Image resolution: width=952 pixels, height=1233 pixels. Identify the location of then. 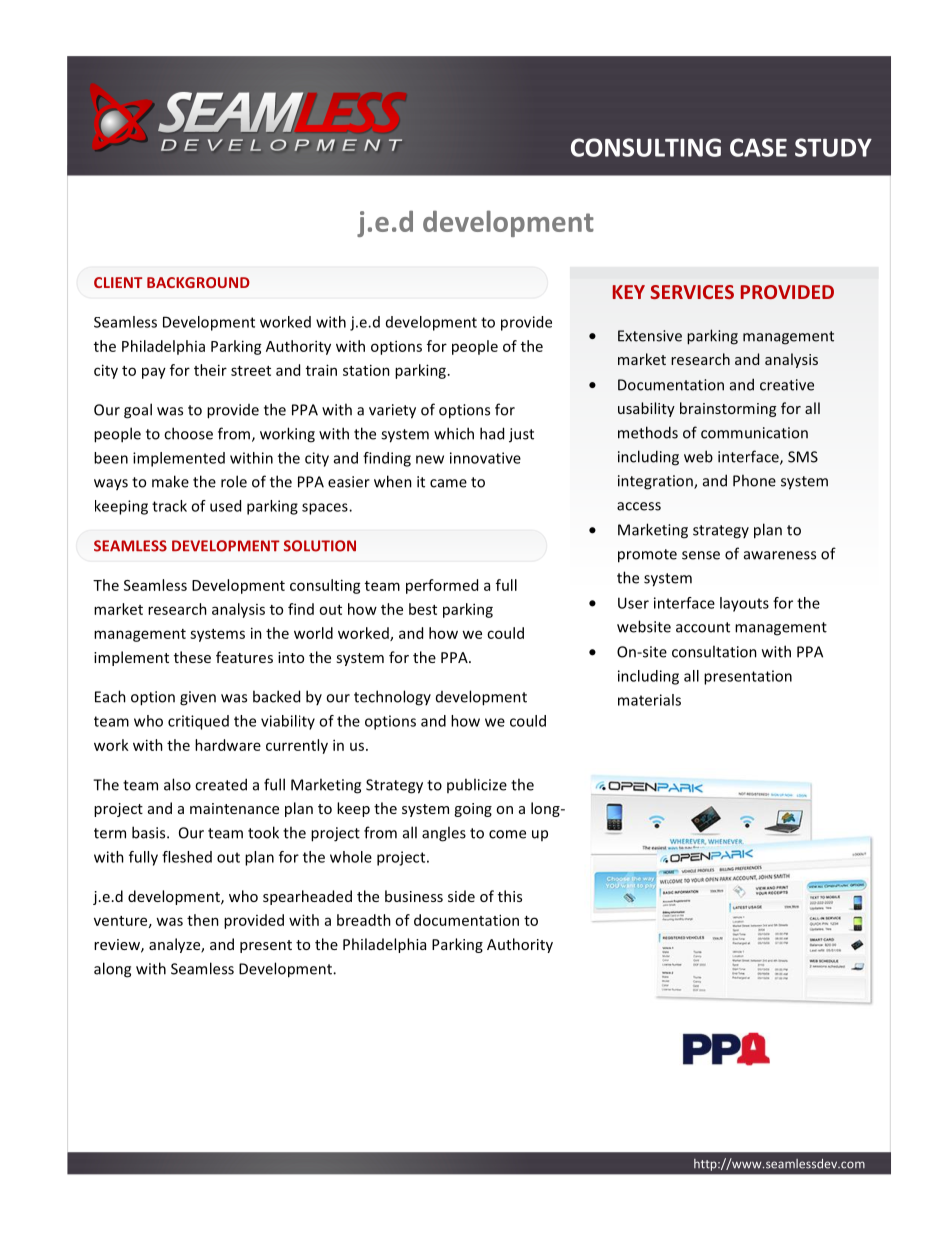
(203, 920).
